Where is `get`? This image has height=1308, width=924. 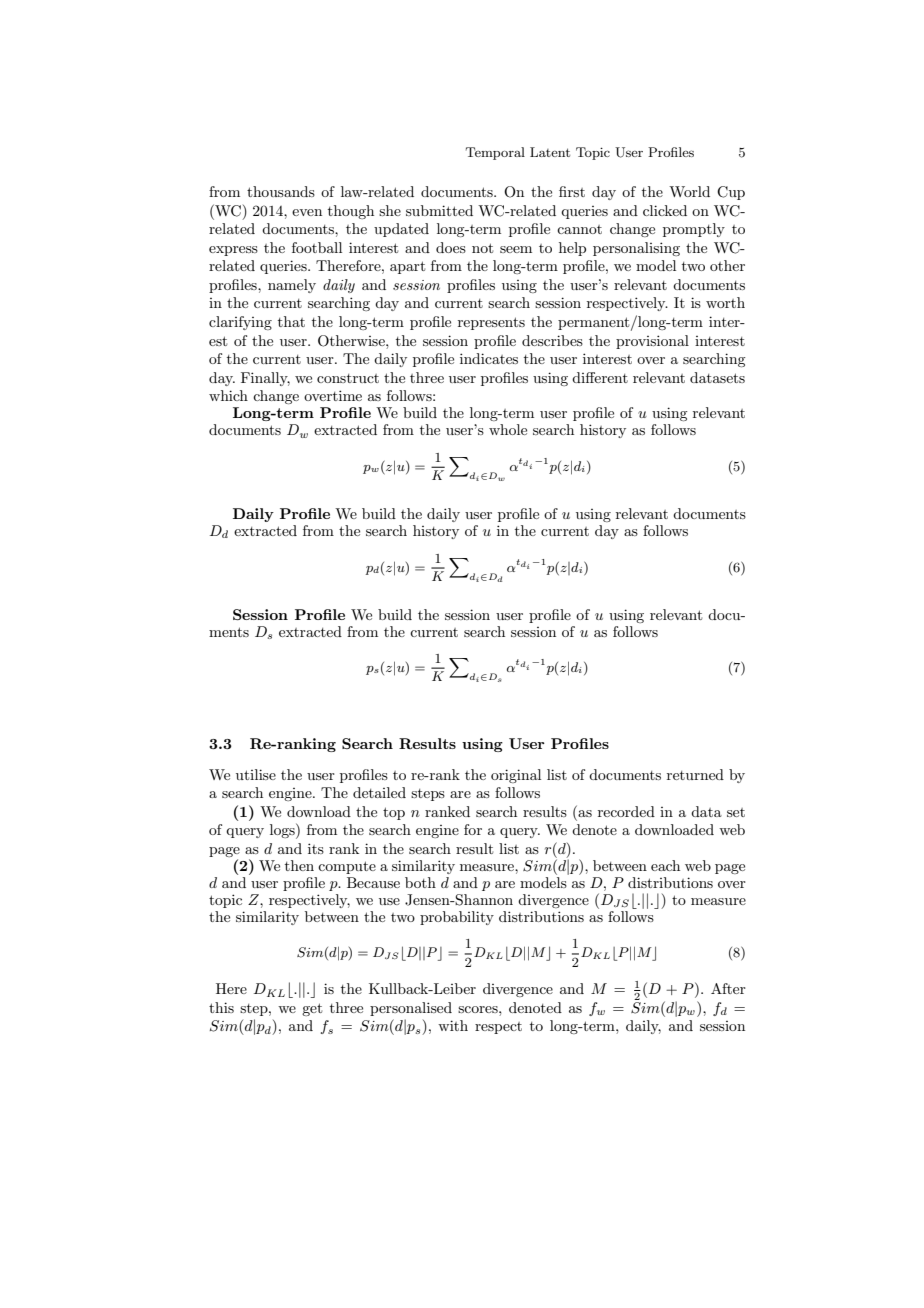
get is located at coordinates (312, 1009).
